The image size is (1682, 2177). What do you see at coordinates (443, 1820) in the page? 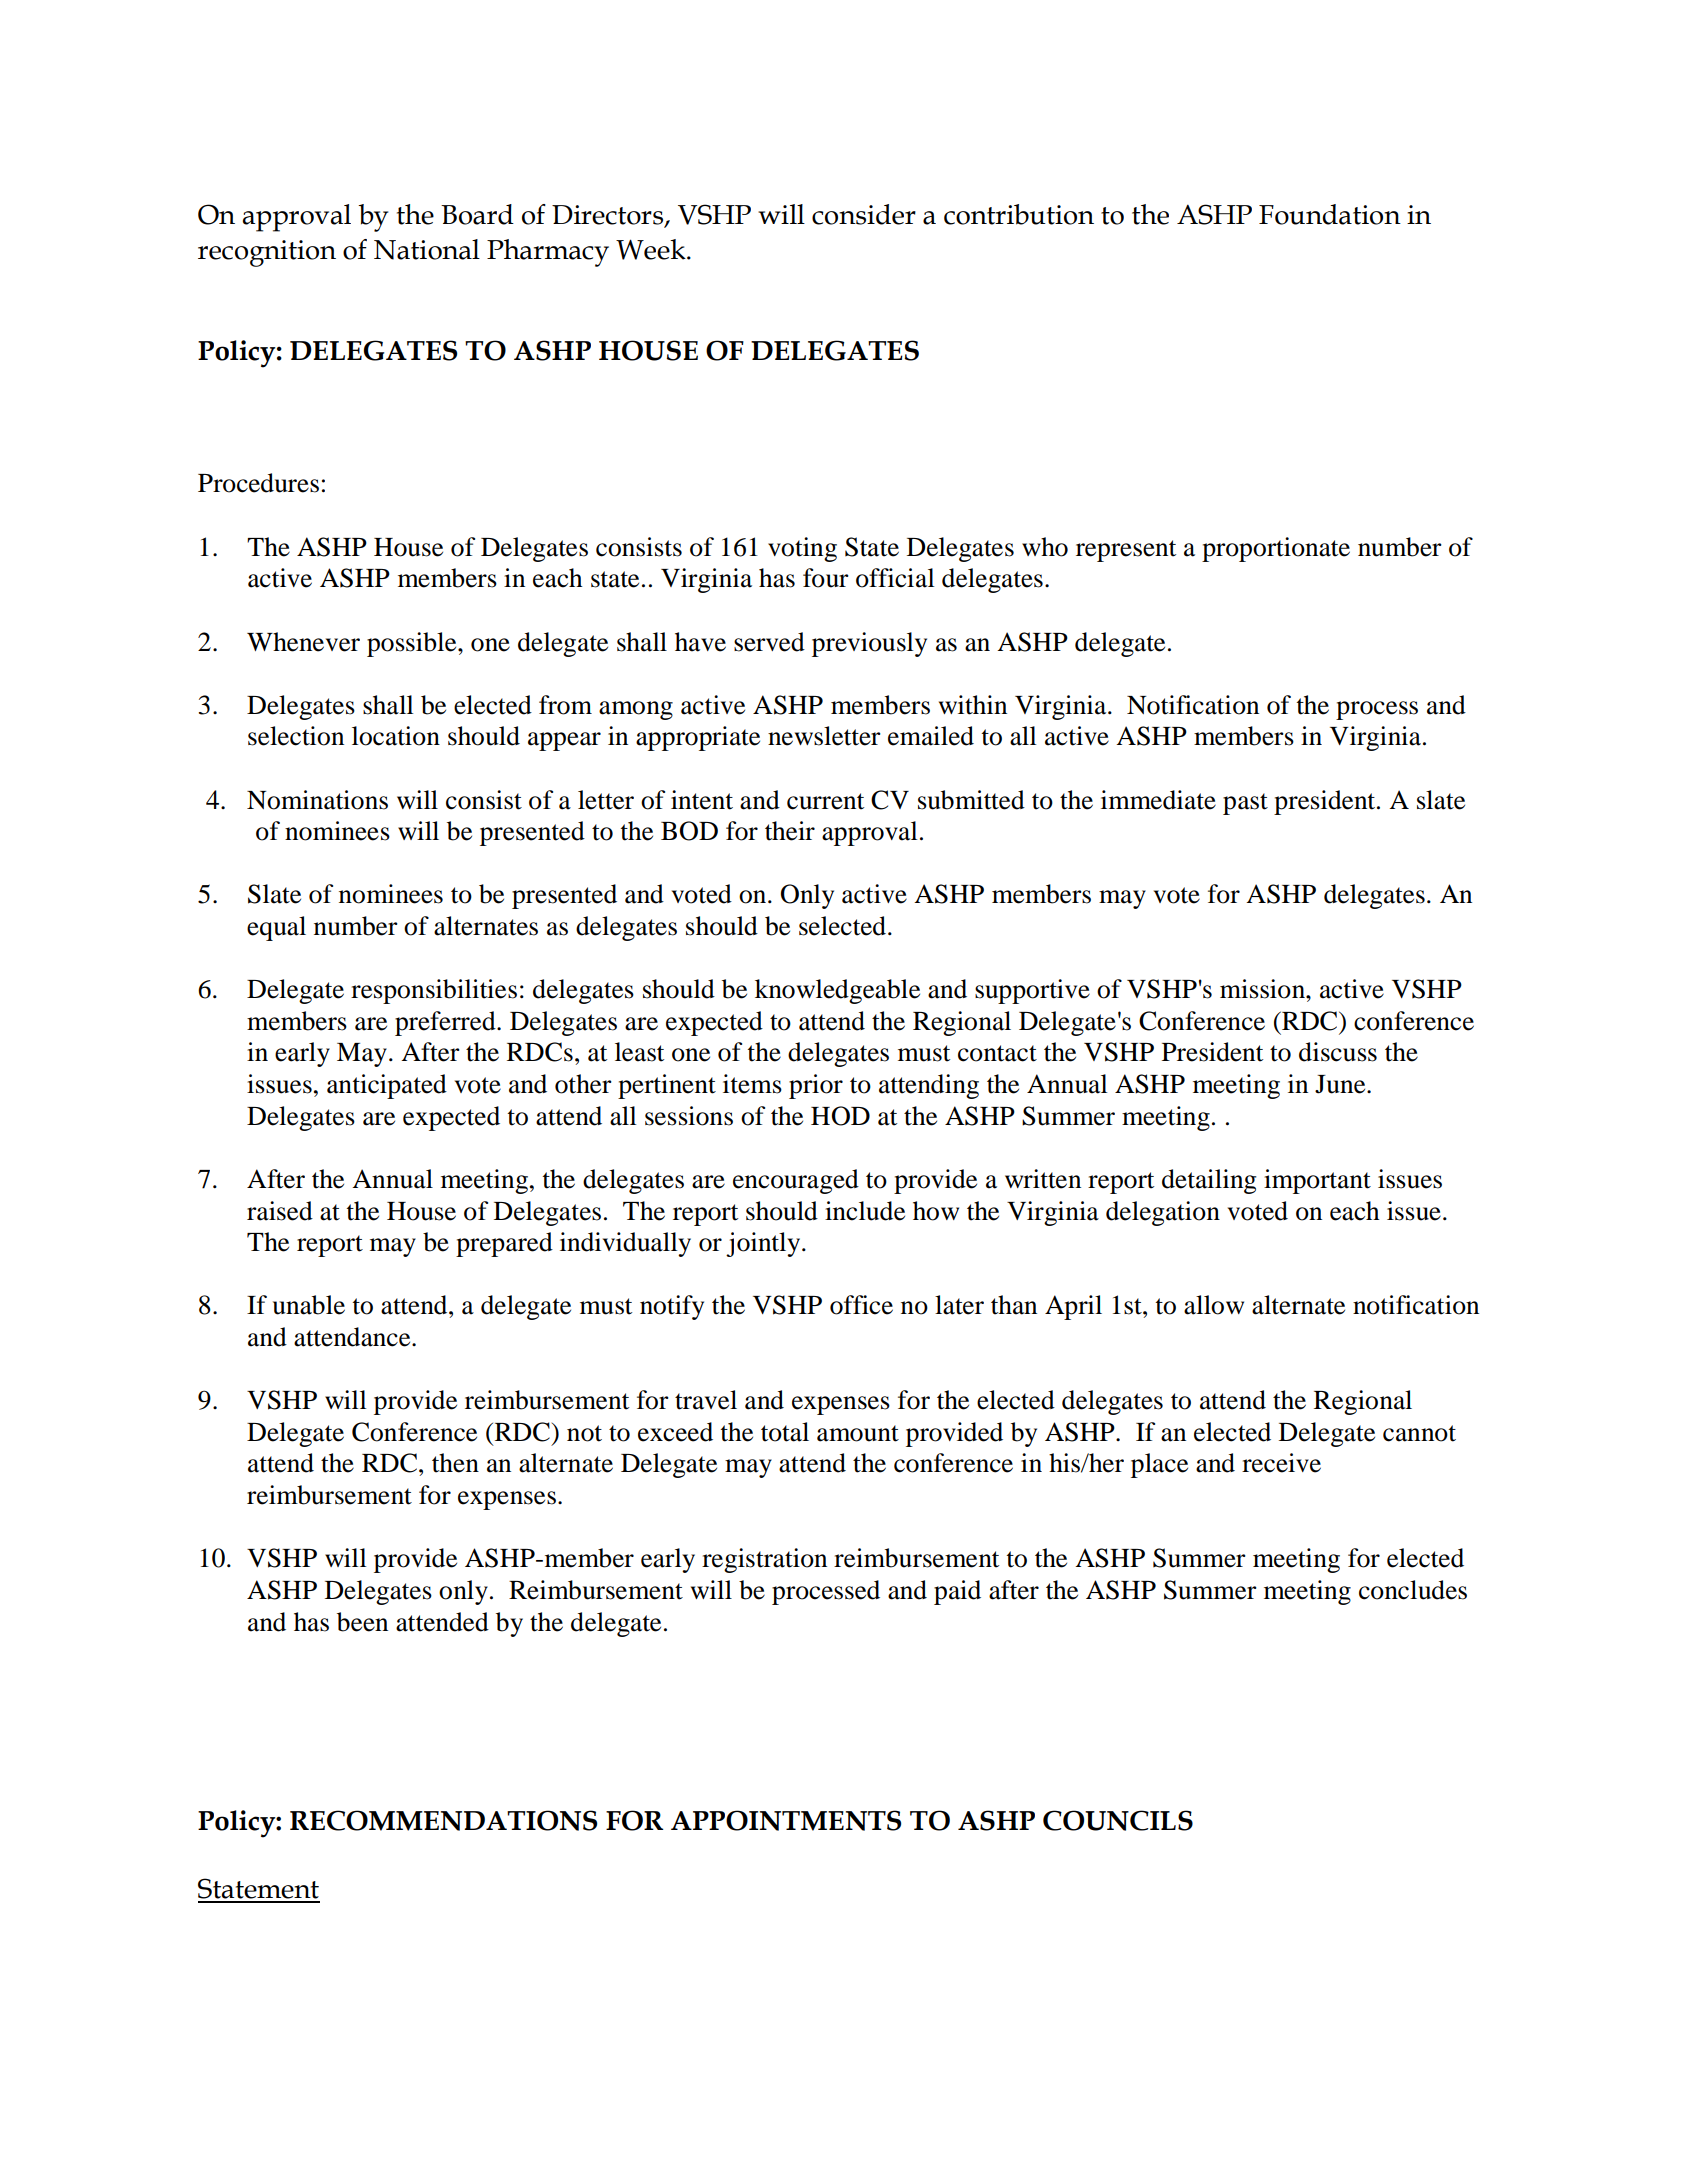
I see `RECOMMENDATIONS` at bounding box center [443, 1820].
